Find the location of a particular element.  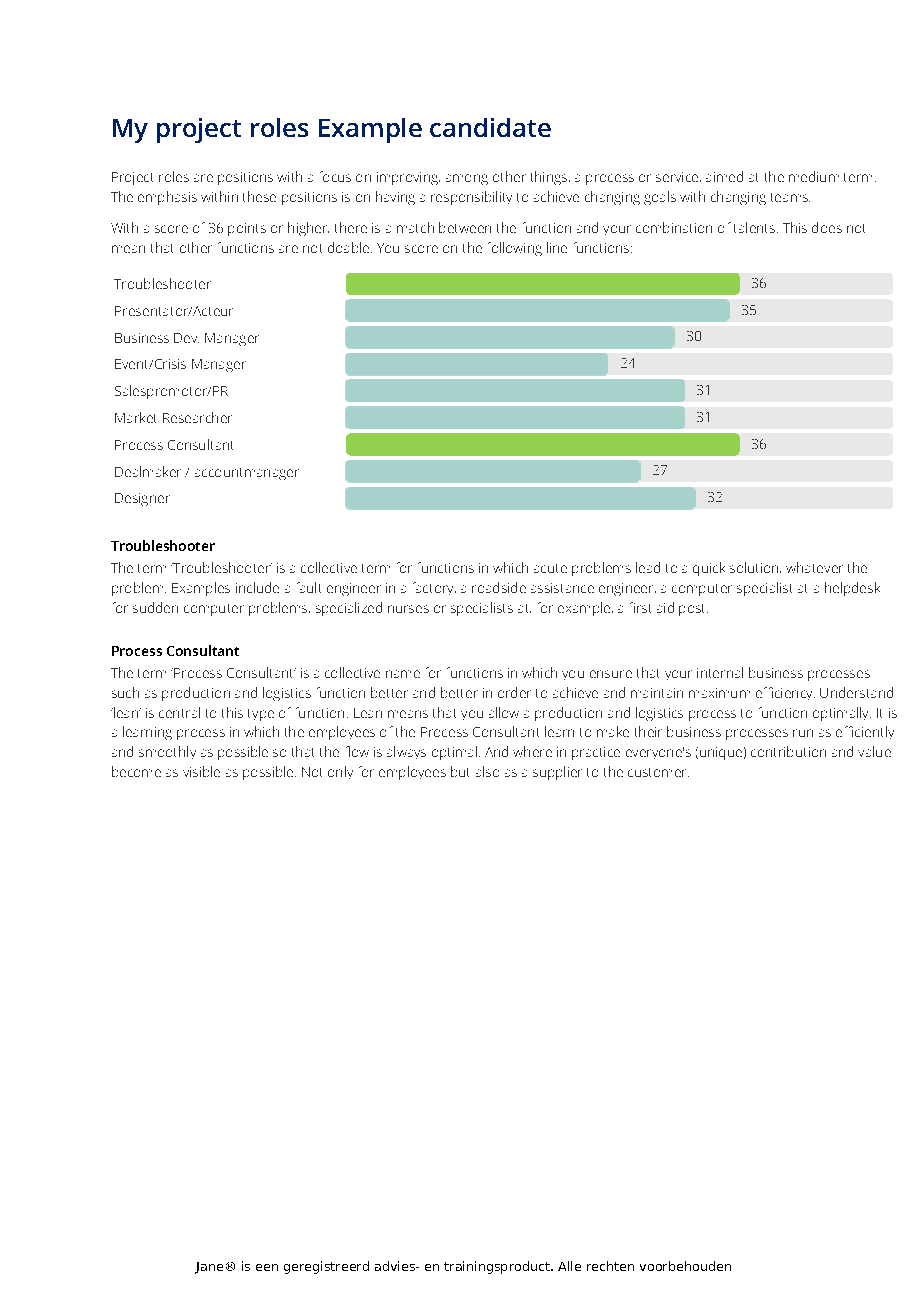

efficiency is located at coordinates (785, 693).
